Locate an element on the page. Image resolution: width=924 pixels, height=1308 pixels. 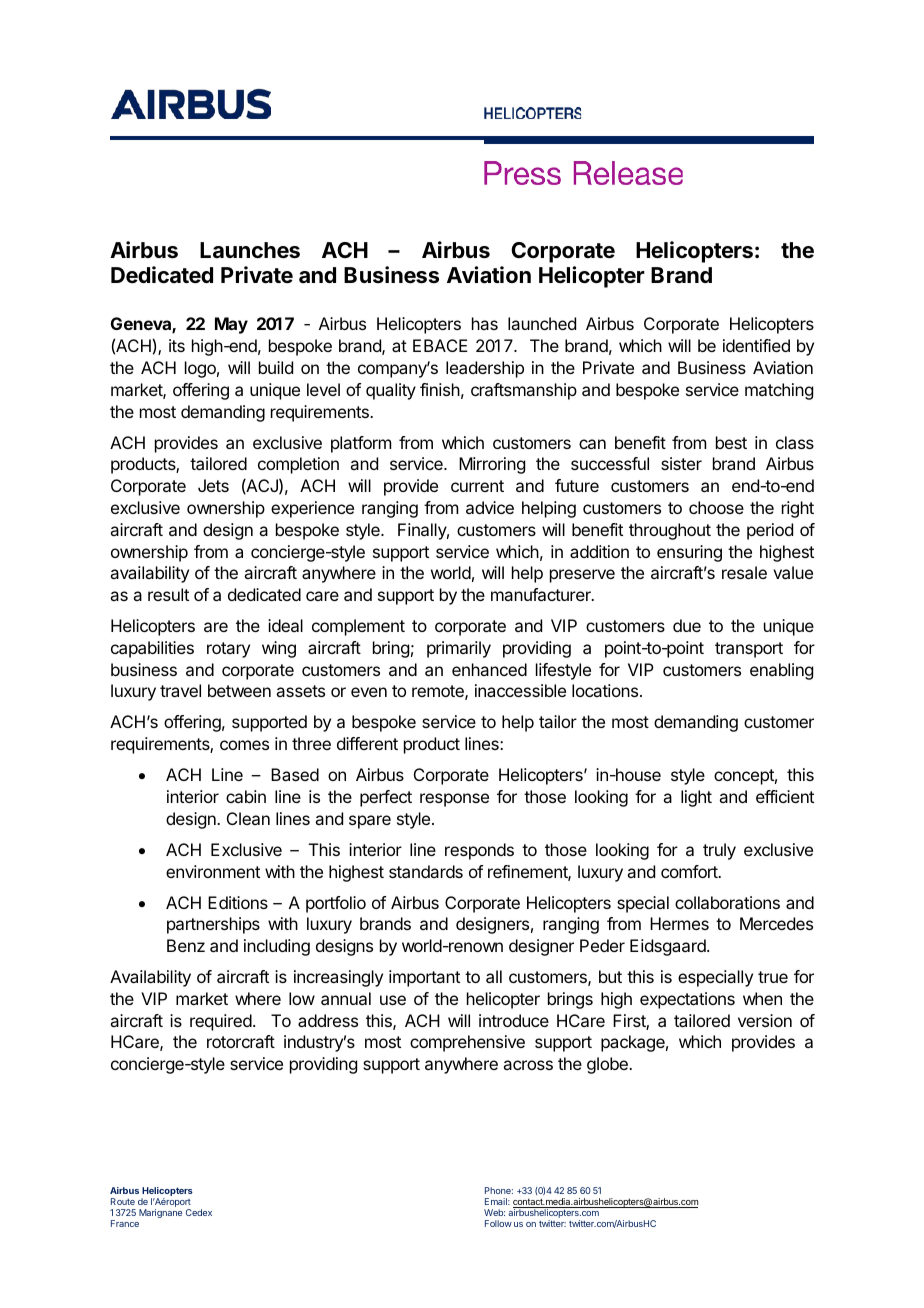
manufacturer is located at coordinates (542, 594).
